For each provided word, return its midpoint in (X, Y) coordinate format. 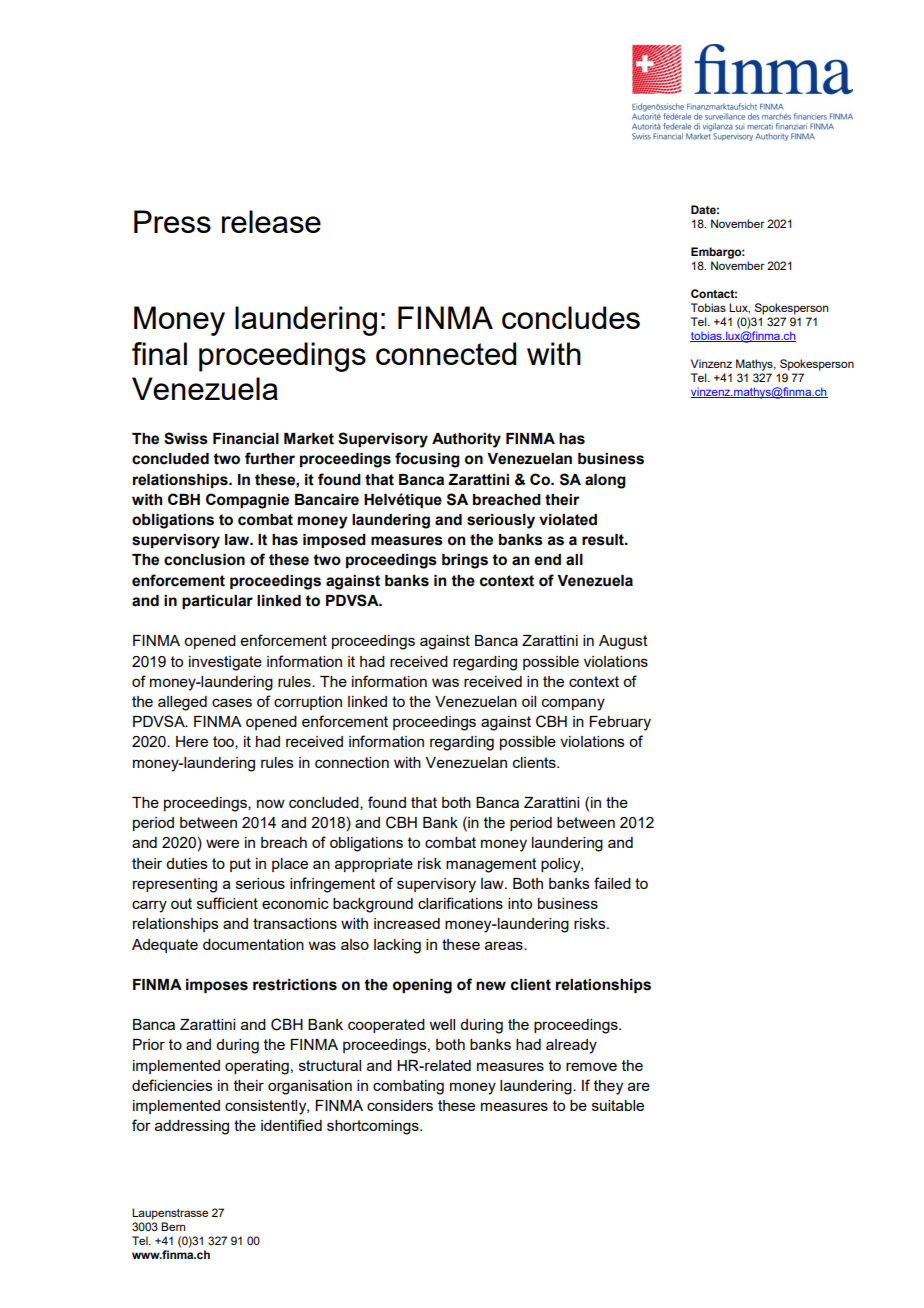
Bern (173, 1226)
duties (187, 863)
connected (446, 353)
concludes (571, 317)
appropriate (374, 865)
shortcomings (374, 1127)
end (547, 560)
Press (172, 221)
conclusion (204, 560)
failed (612, 883)
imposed (334, 541)
